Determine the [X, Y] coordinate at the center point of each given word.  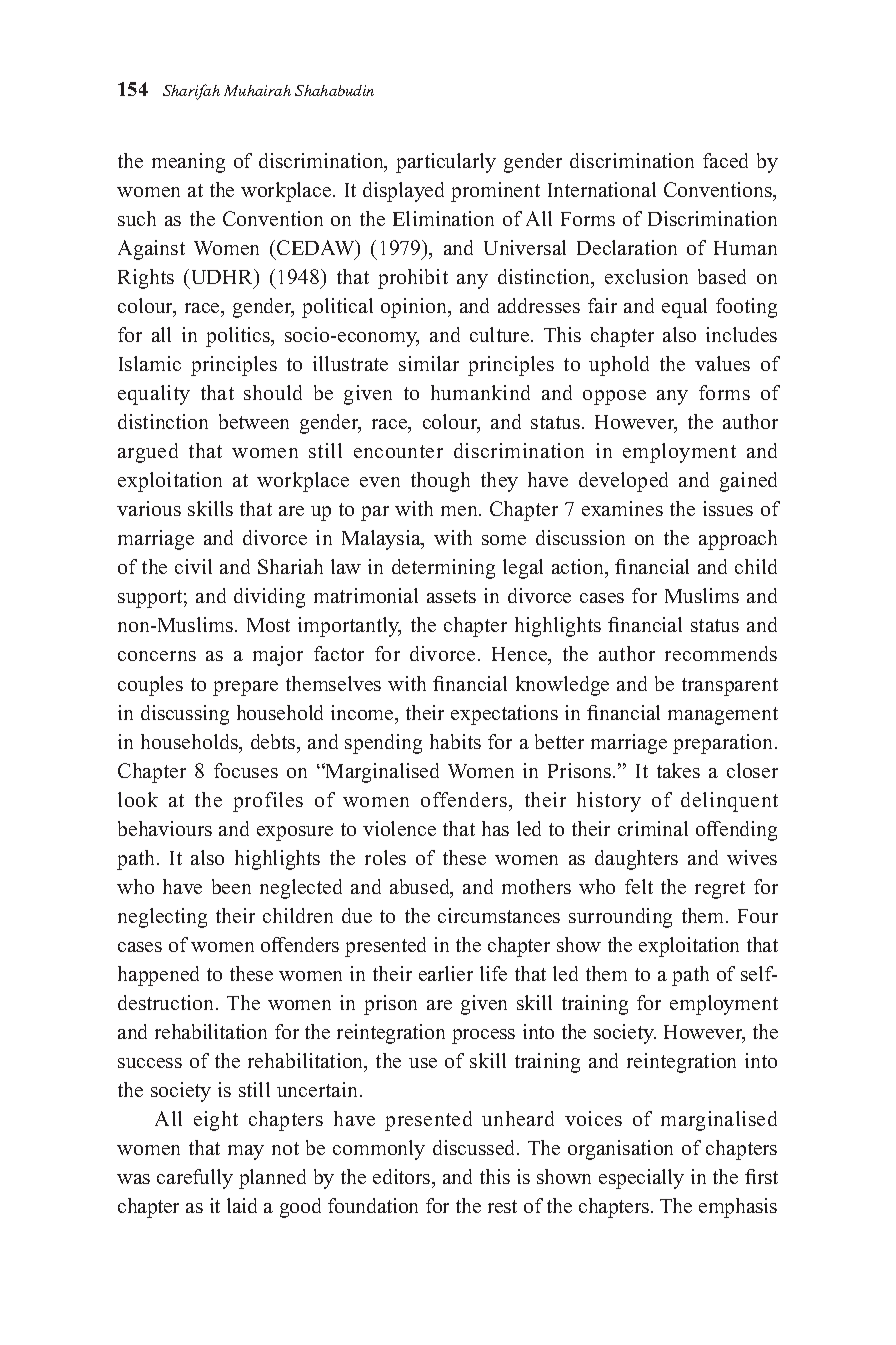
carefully [195, 1179]
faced [725, 160]
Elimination [443, 218]
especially [641, 1179]
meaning [188, 163]
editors [403, 1178]
